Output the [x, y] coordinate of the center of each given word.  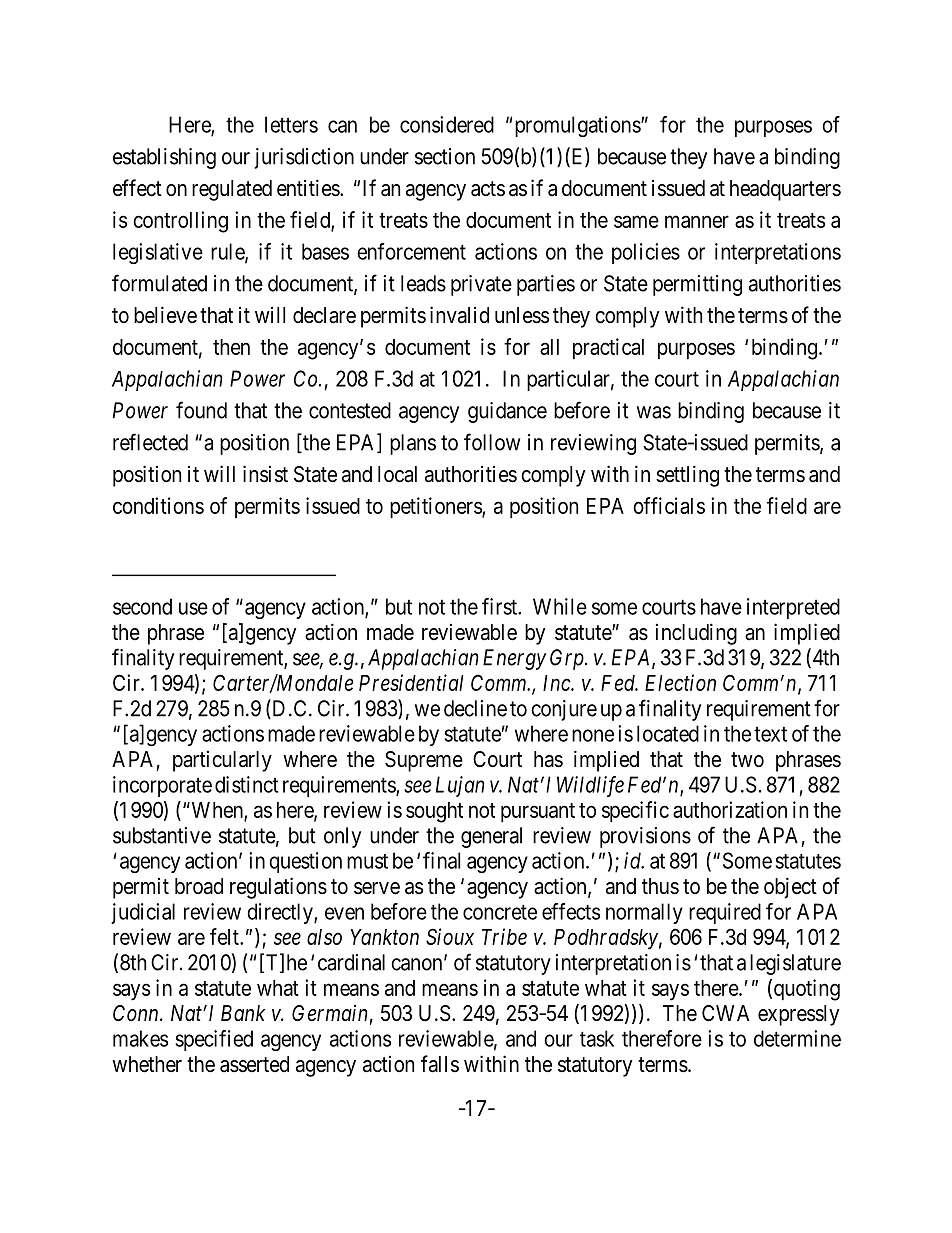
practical [608, 348]
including [696, 634]
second [142, 606]
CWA [725, 1013]
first [501, 606]
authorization [730, 809]
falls [440, 1064]
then [231, 347]
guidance [507, 412]
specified [214, 1040]
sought [434, 812]
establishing [164, 158]
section [445, 156]
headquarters [785, 190]
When [217, 811]
